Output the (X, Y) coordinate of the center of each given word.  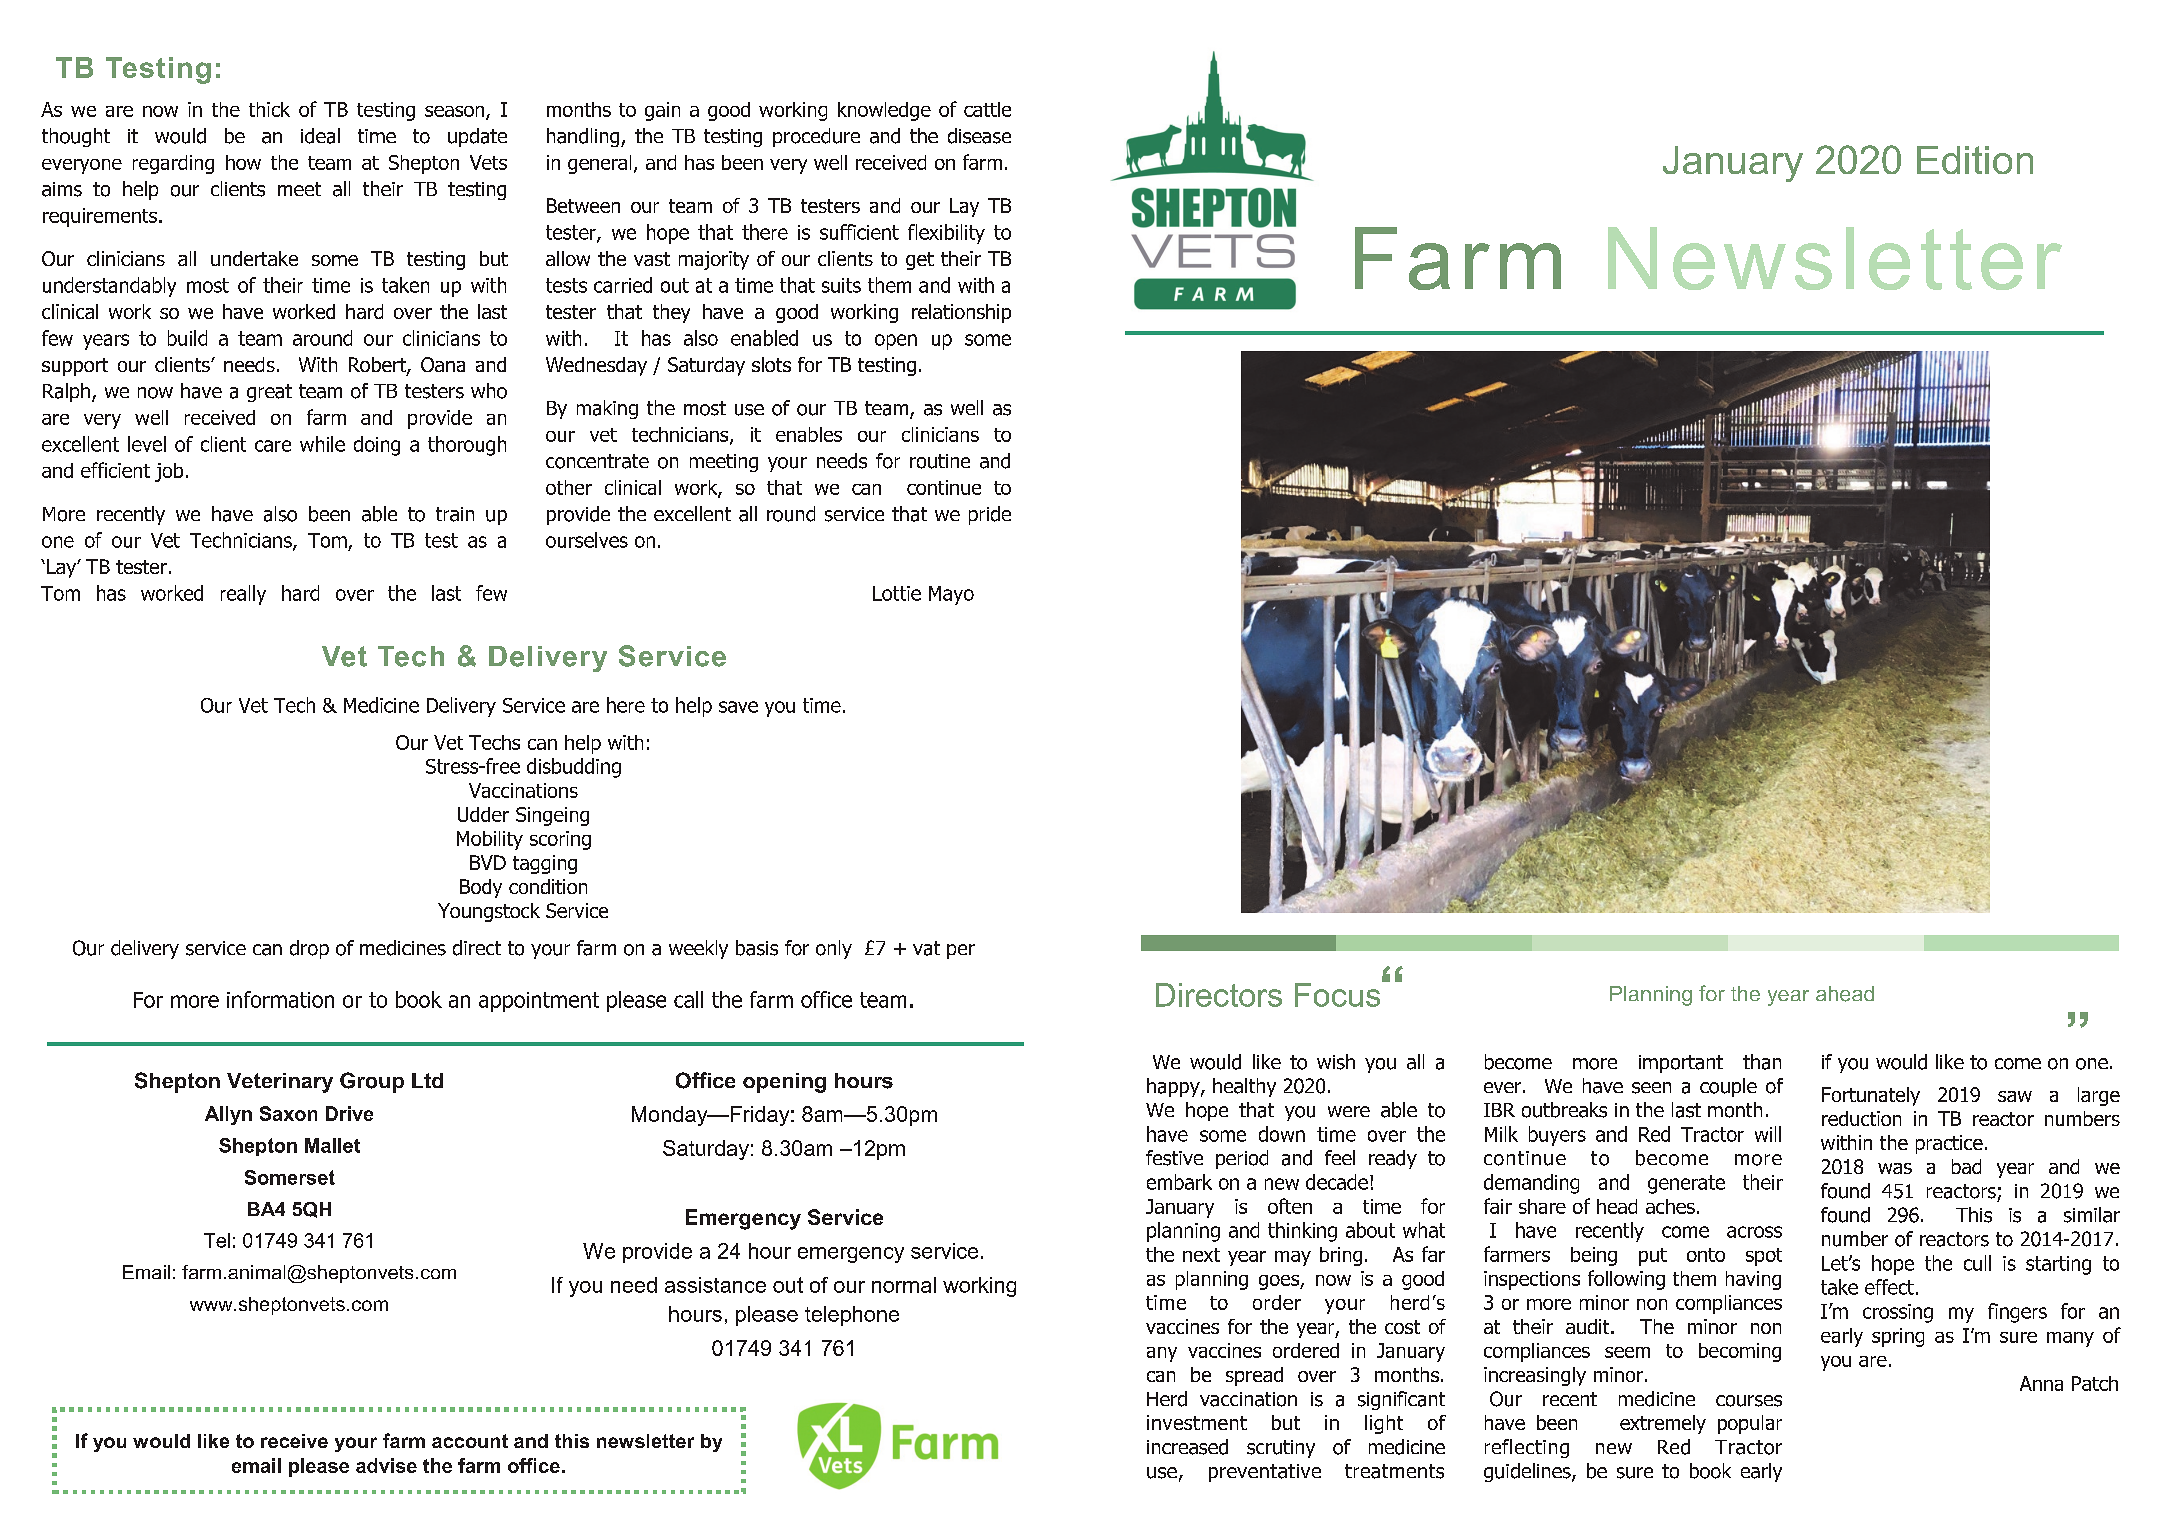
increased (1187, 1447)
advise (386, 1465)
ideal (320, 136)
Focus (1339, 994)
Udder (483, 814)
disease (979, 136)
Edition (1975, 160)
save (738, 707)
